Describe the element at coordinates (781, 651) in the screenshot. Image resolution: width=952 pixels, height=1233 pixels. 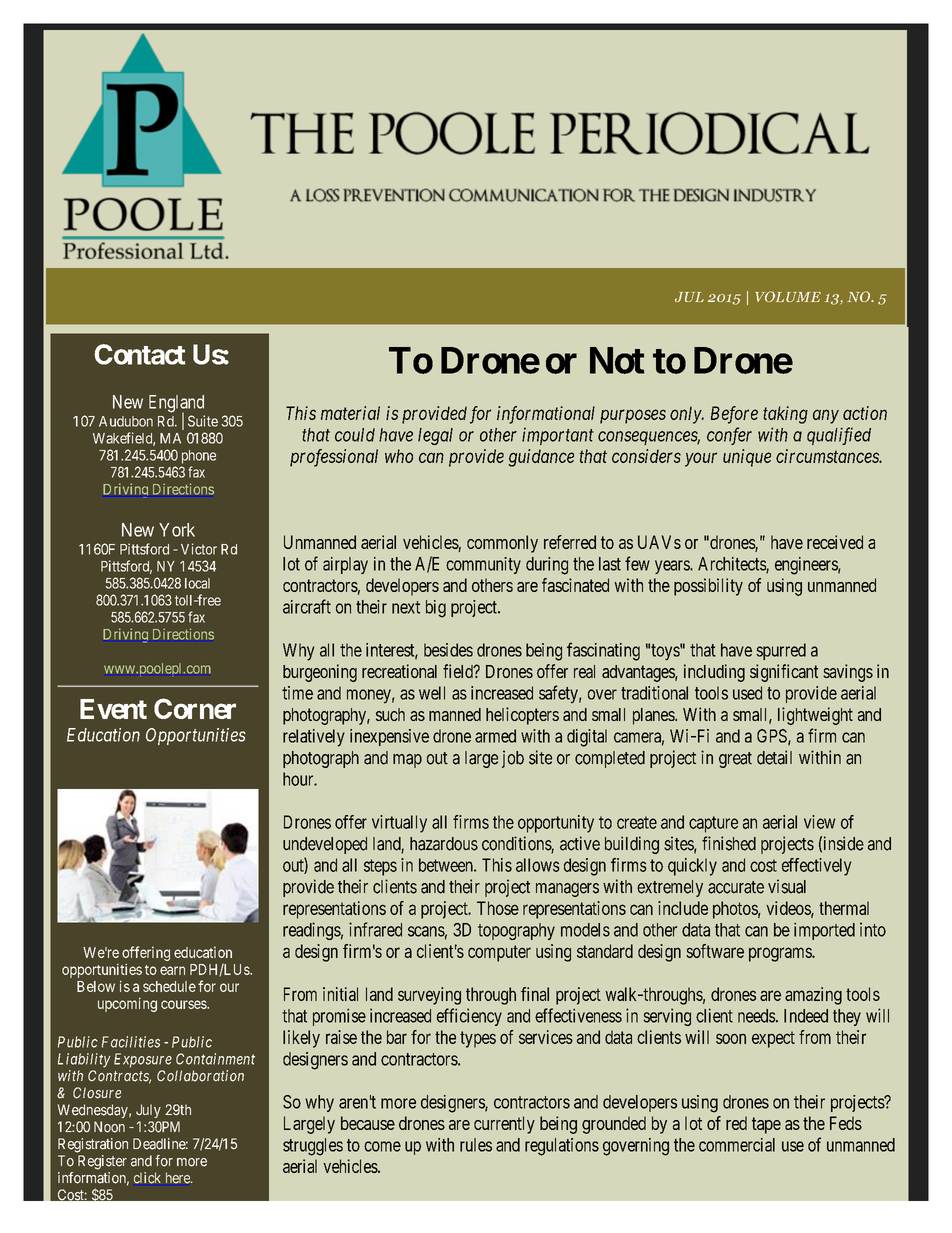
I see `spurred` at that location.
